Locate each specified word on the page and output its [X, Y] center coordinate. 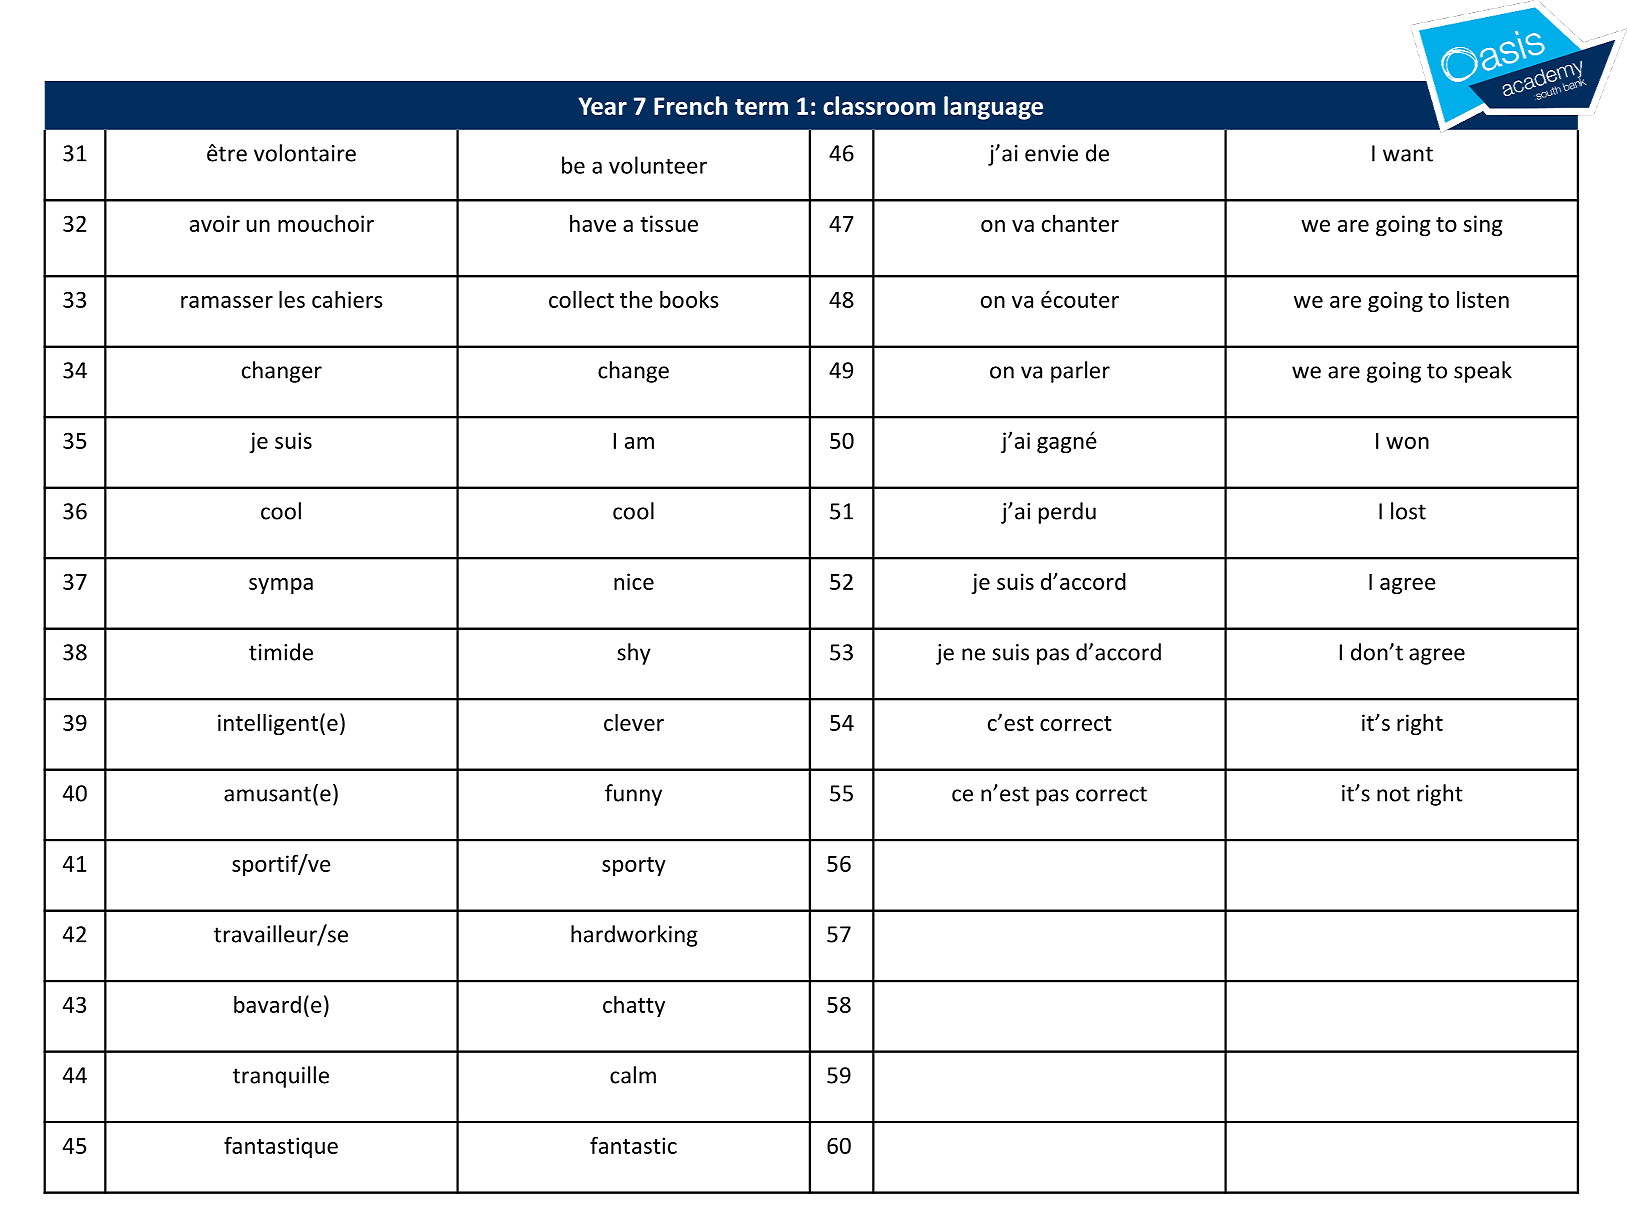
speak [1483, 372]
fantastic [633, 1145]
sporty [634, 866]
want [1408, 154]
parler [1080, 372]
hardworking [634, 936]
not [1393, 794]
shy [634, 654]
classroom [879, 105]
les [292, 299]
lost [1408, 511]
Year [602, 106]
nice [634, 581]
